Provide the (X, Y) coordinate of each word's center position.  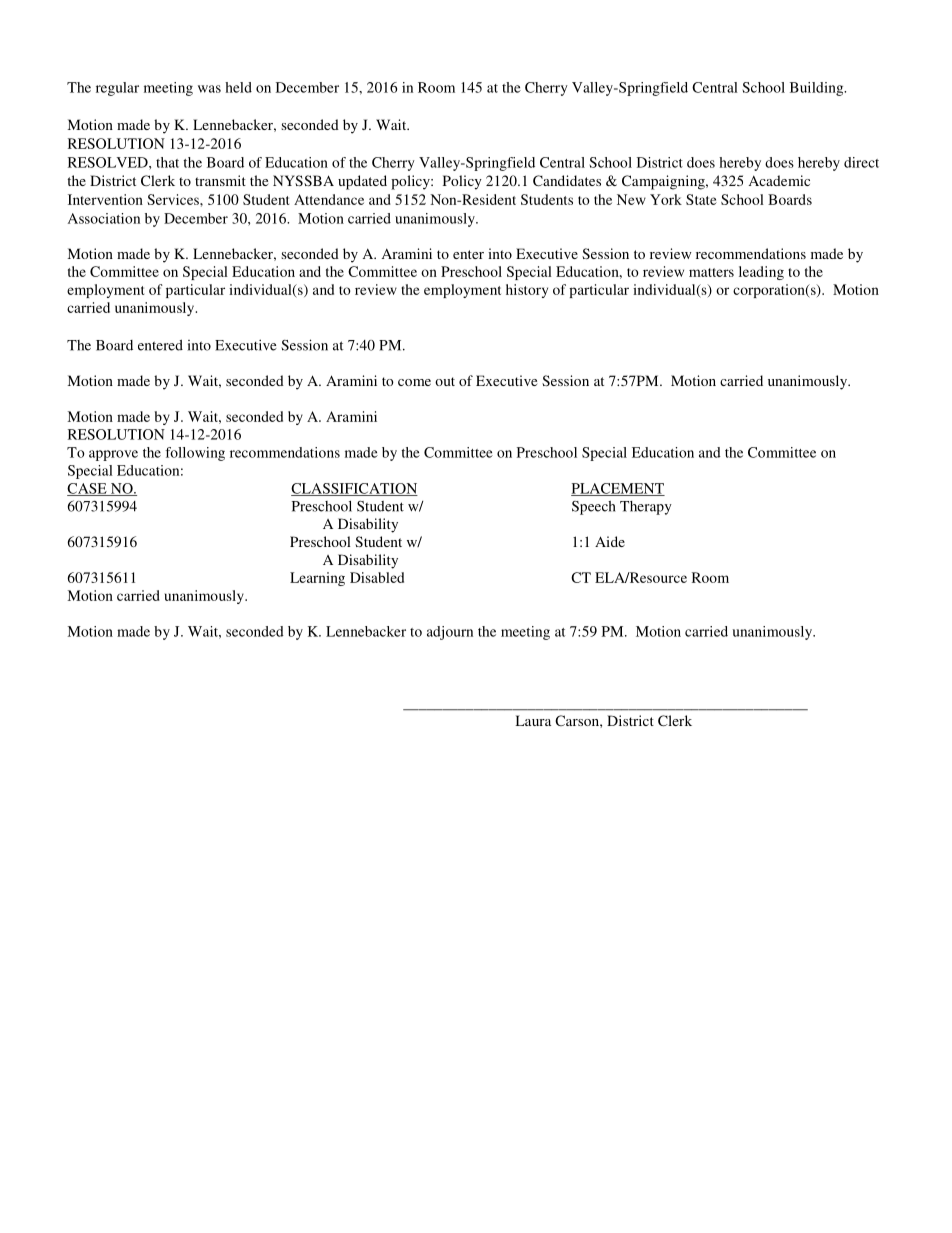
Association (104, 218)
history (527, 291)
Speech (594, 508)
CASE (88, 489)
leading (761, 273)
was (209, 89)
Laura (533, 720)
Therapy (646, 508)
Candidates (567, 180)
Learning (317, 579)
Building (818, 89)
